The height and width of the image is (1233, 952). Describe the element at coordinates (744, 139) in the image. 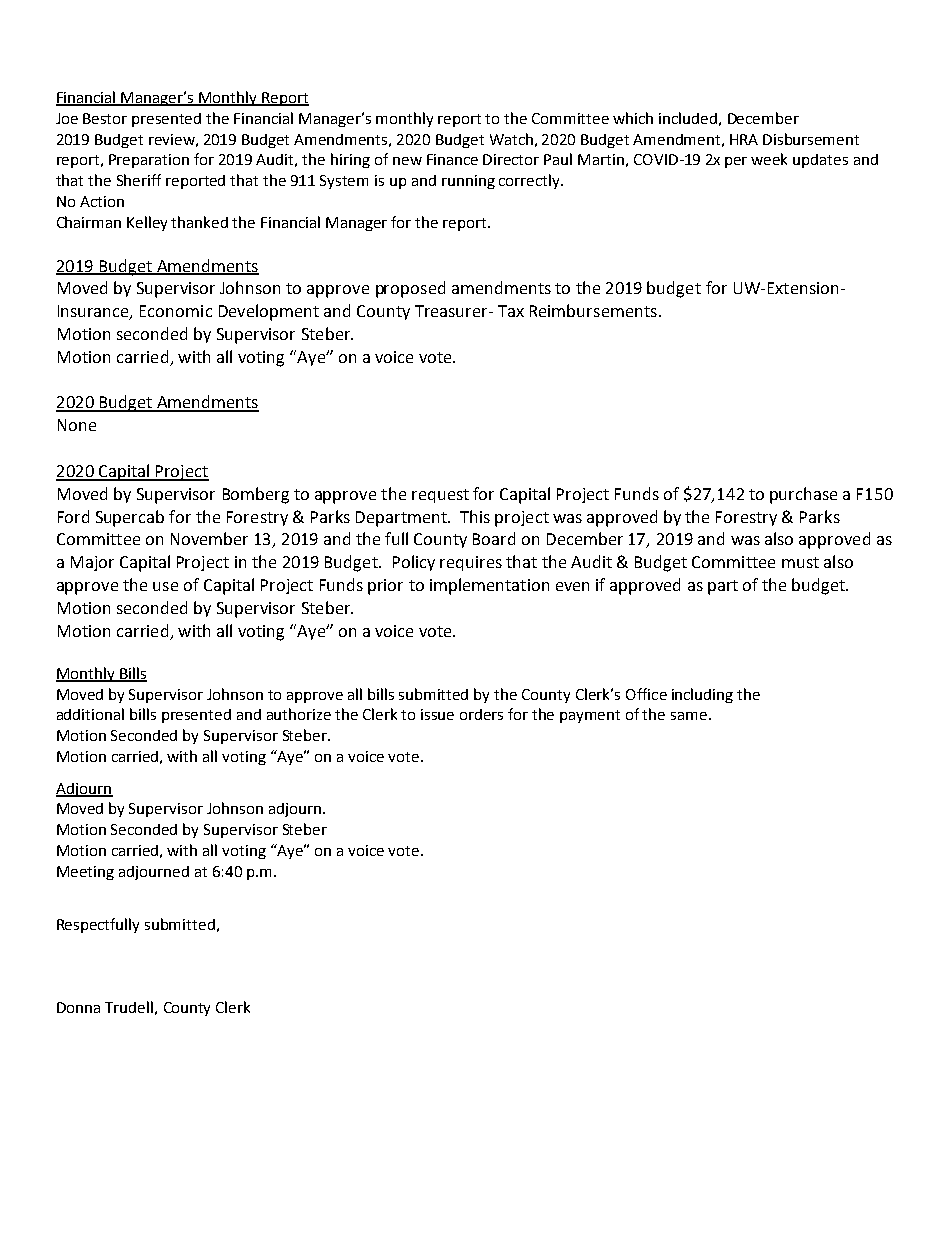

I see `HRA` at that location.
